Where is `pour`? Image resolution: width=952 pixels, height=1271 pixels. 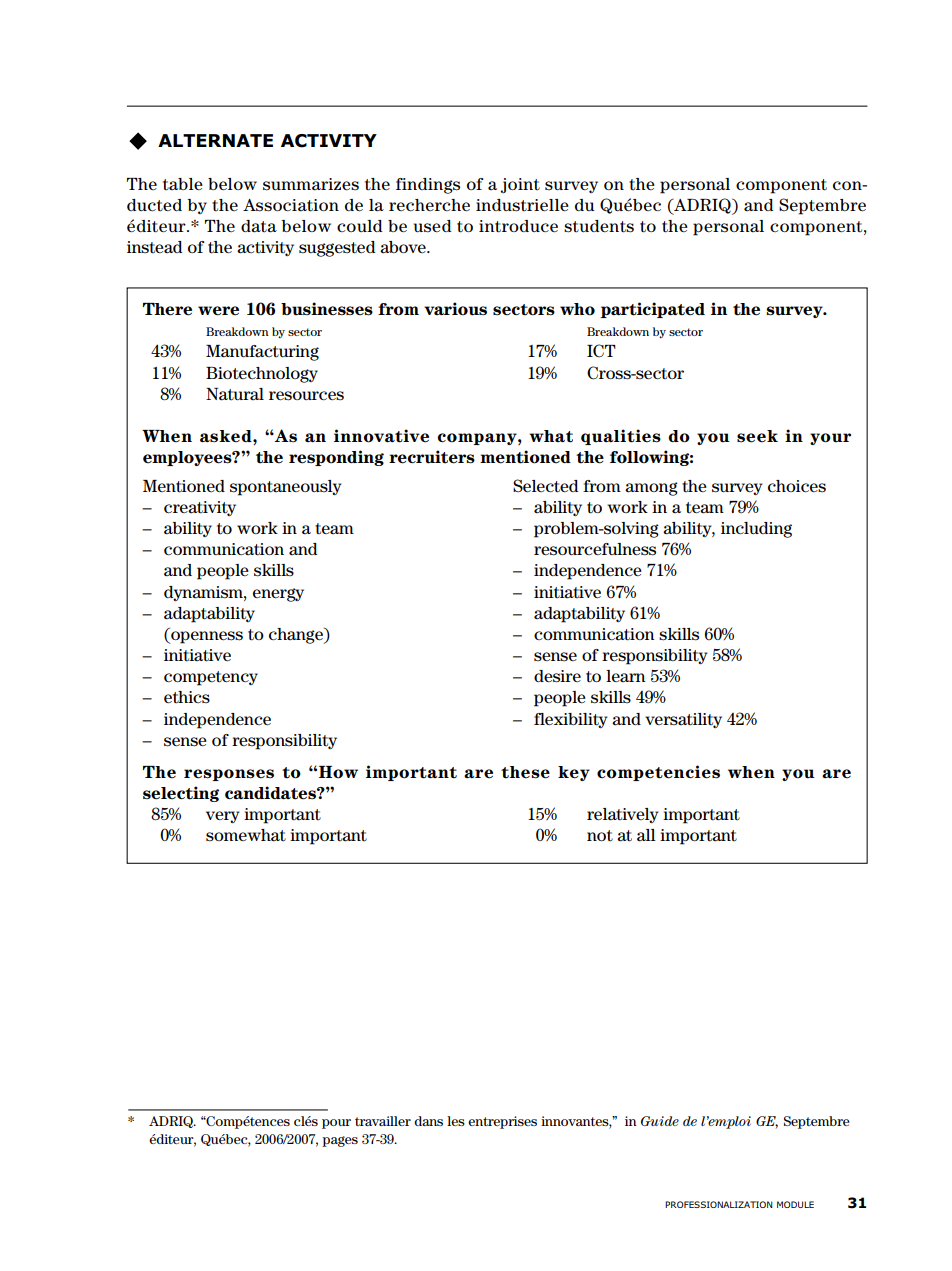 pour is located at coordinates (336, 1124).
